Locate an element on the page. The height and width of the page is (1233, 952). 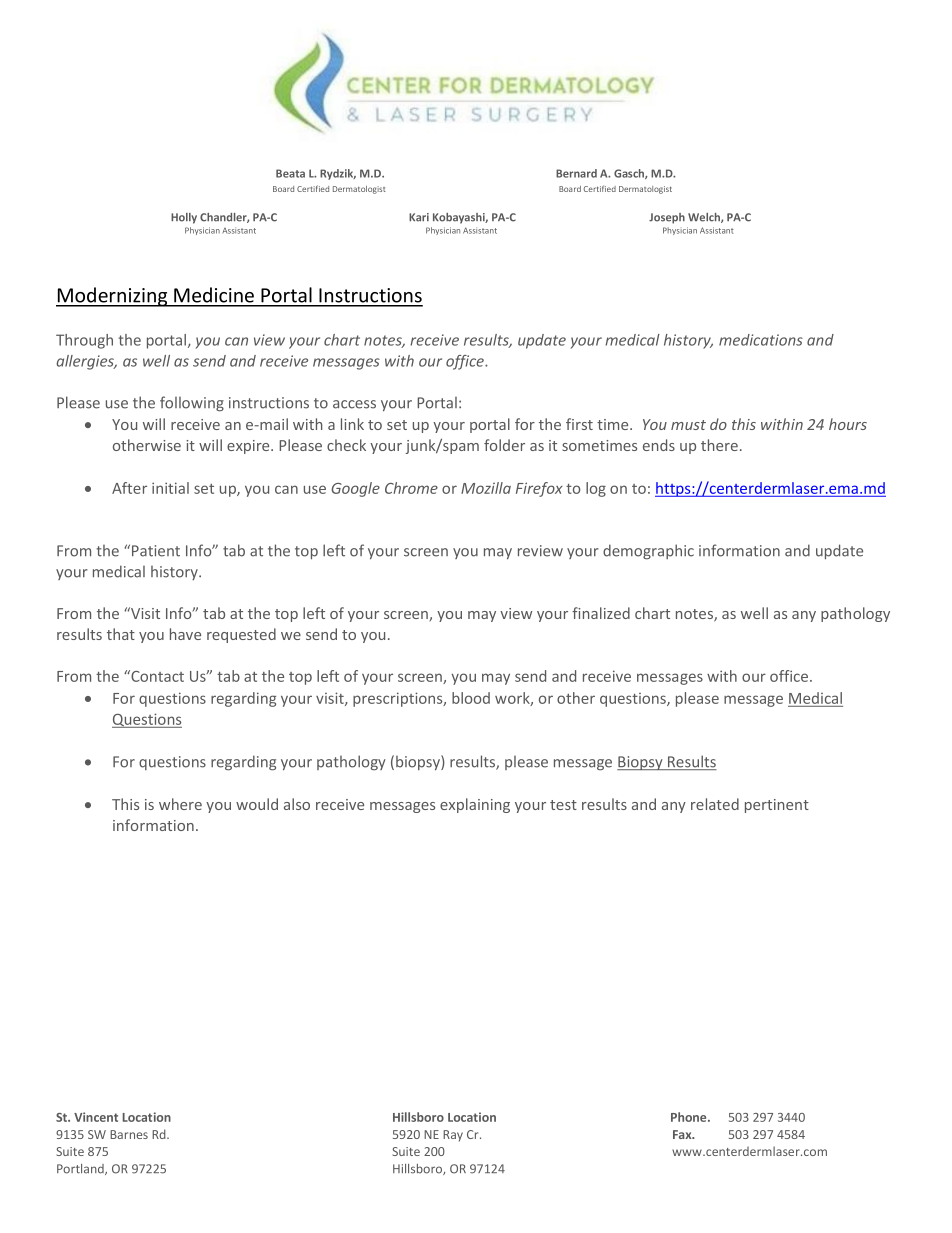
Fax is located at coordinates (683, 1134).
